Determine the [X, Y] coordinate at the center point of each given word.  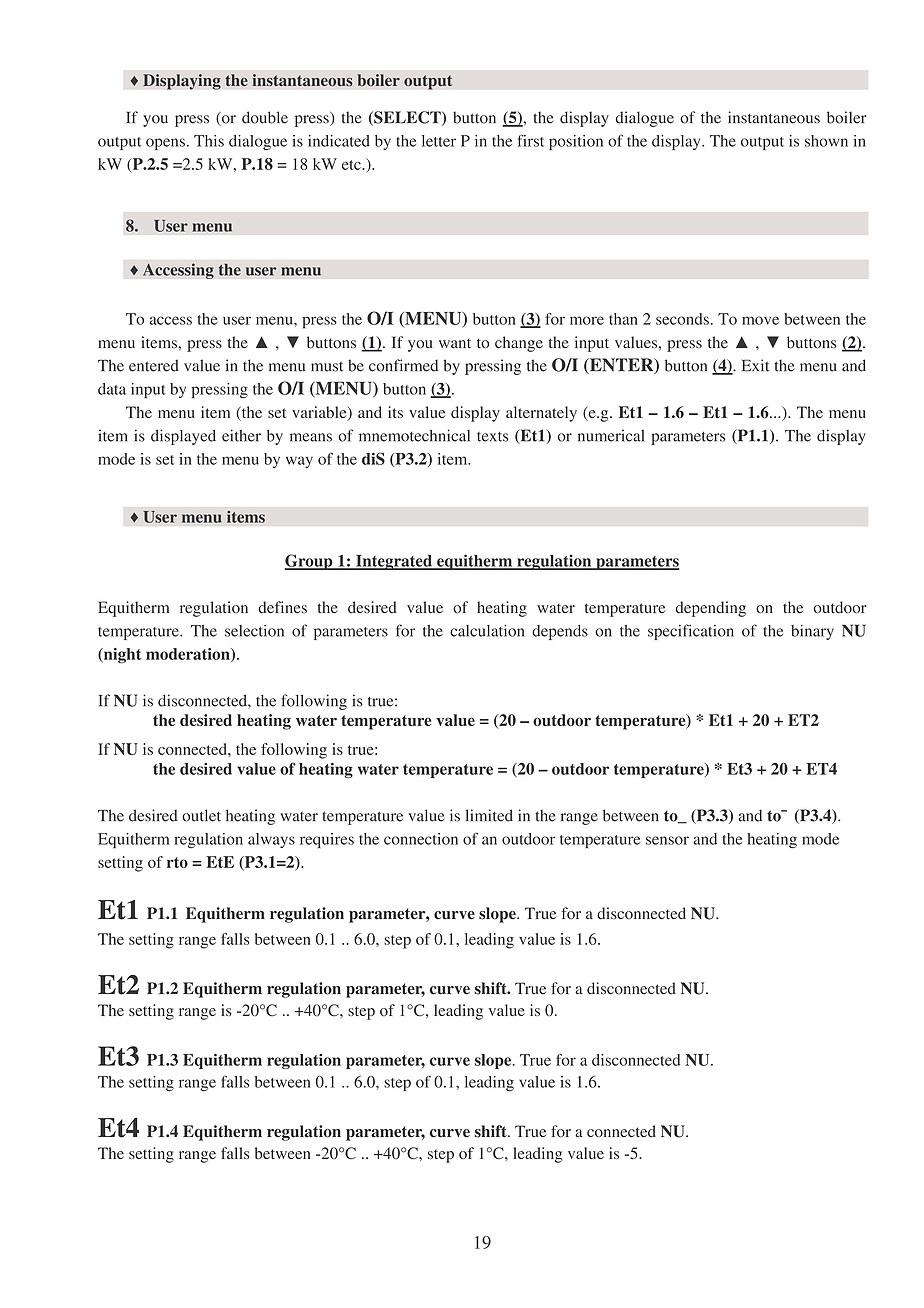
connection [421, 839]
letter [439, 141]
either [241, 435]
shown [826, 141]
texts [493, 437]
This [209, 141]
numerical [611, 435]
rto [177, 862]
